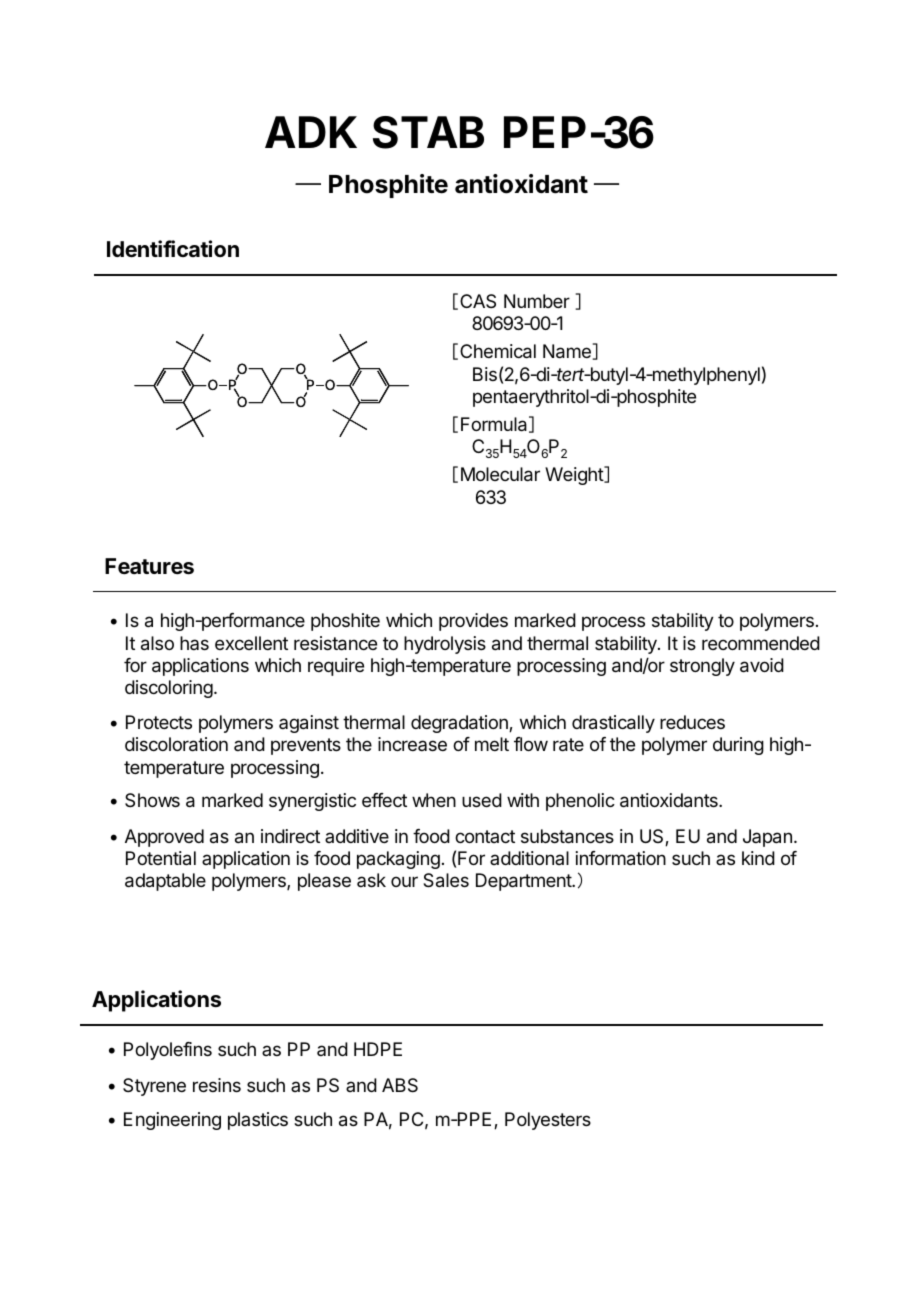  What do you see at coordinates (251, 643) in the screenshot?
I see `excellent` at bounding box center [251, 643].
